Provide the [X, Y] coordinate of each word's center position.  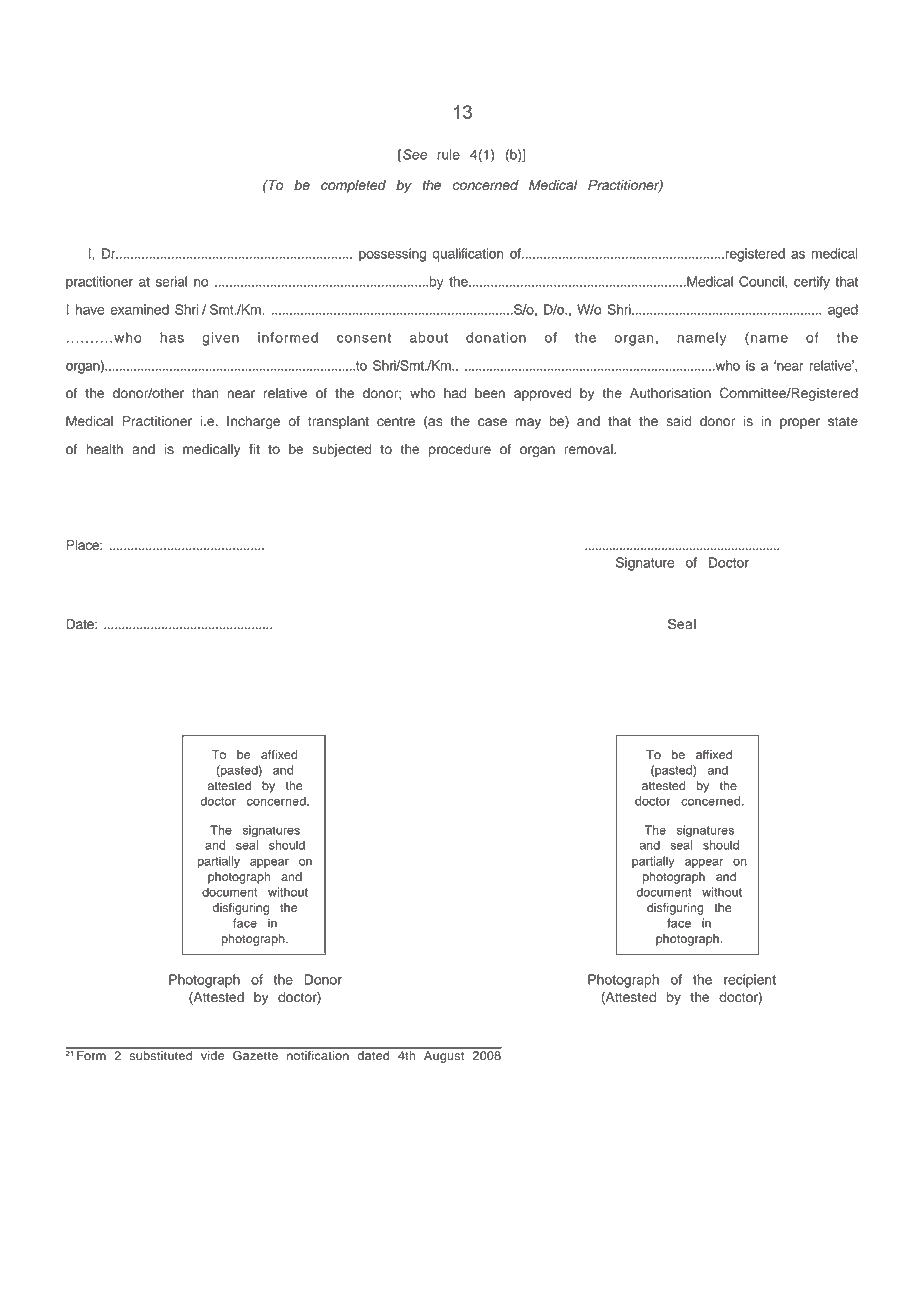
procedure [460, 450]
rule [448, 154]
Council [762, 281]
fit [254, 449]
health [104, 449]
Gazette [255, 1054]
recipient [750, 981]
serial [171, 281]
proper [800, 423]
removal [589, 449]
